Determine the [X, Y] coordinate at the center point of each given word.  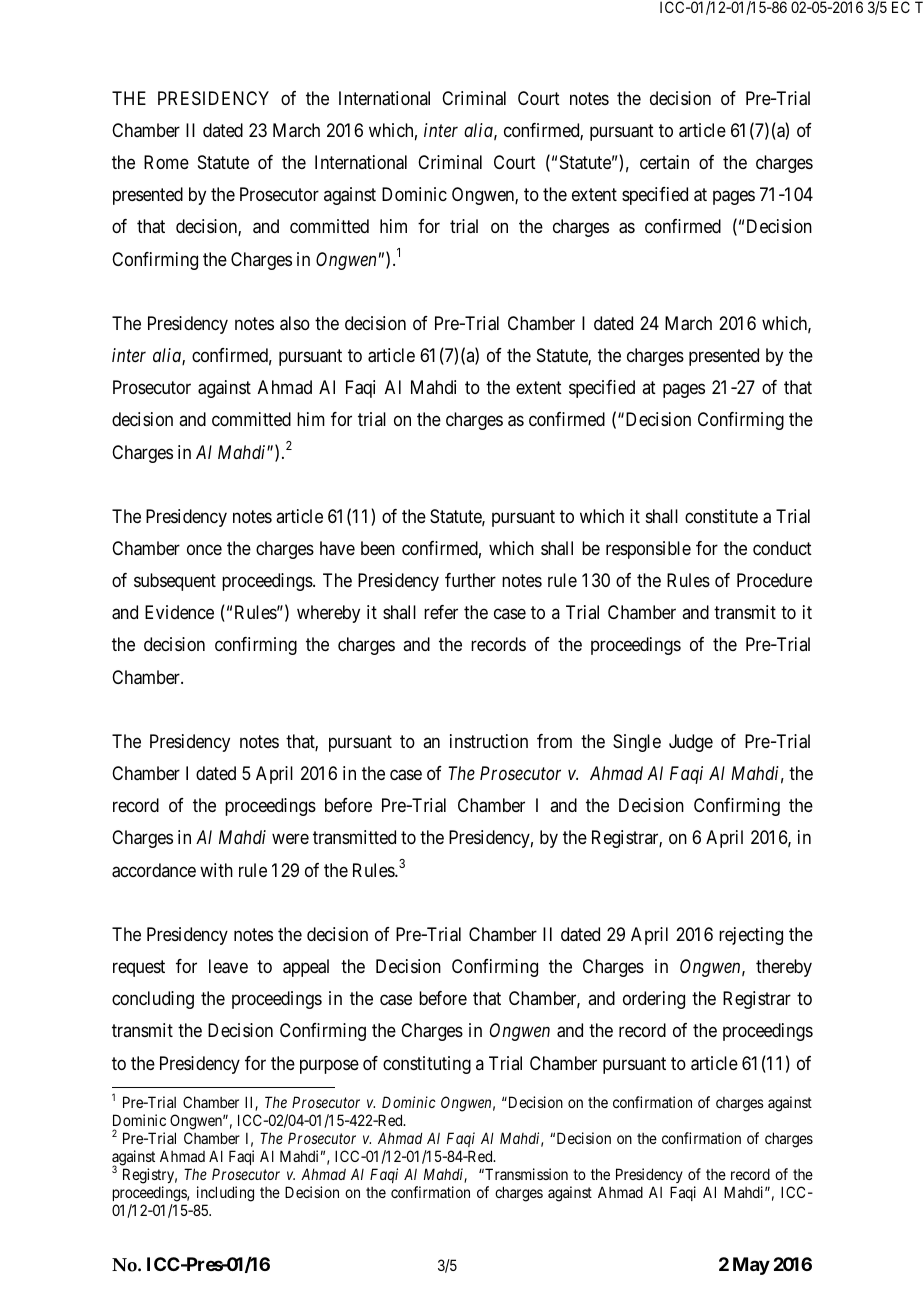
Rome [166, 162]
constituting [427, 1065]
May [751, 1266]
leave [228, 966]
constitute [721, 516]
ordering [654, 1000]
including [225, 1194]
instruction [489, 741]
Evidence [179, 612]
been [378, 548]
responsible [648, 550]
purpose [329, 1066]
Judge [691, 743]
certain [664, 162]
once [204, 550]
